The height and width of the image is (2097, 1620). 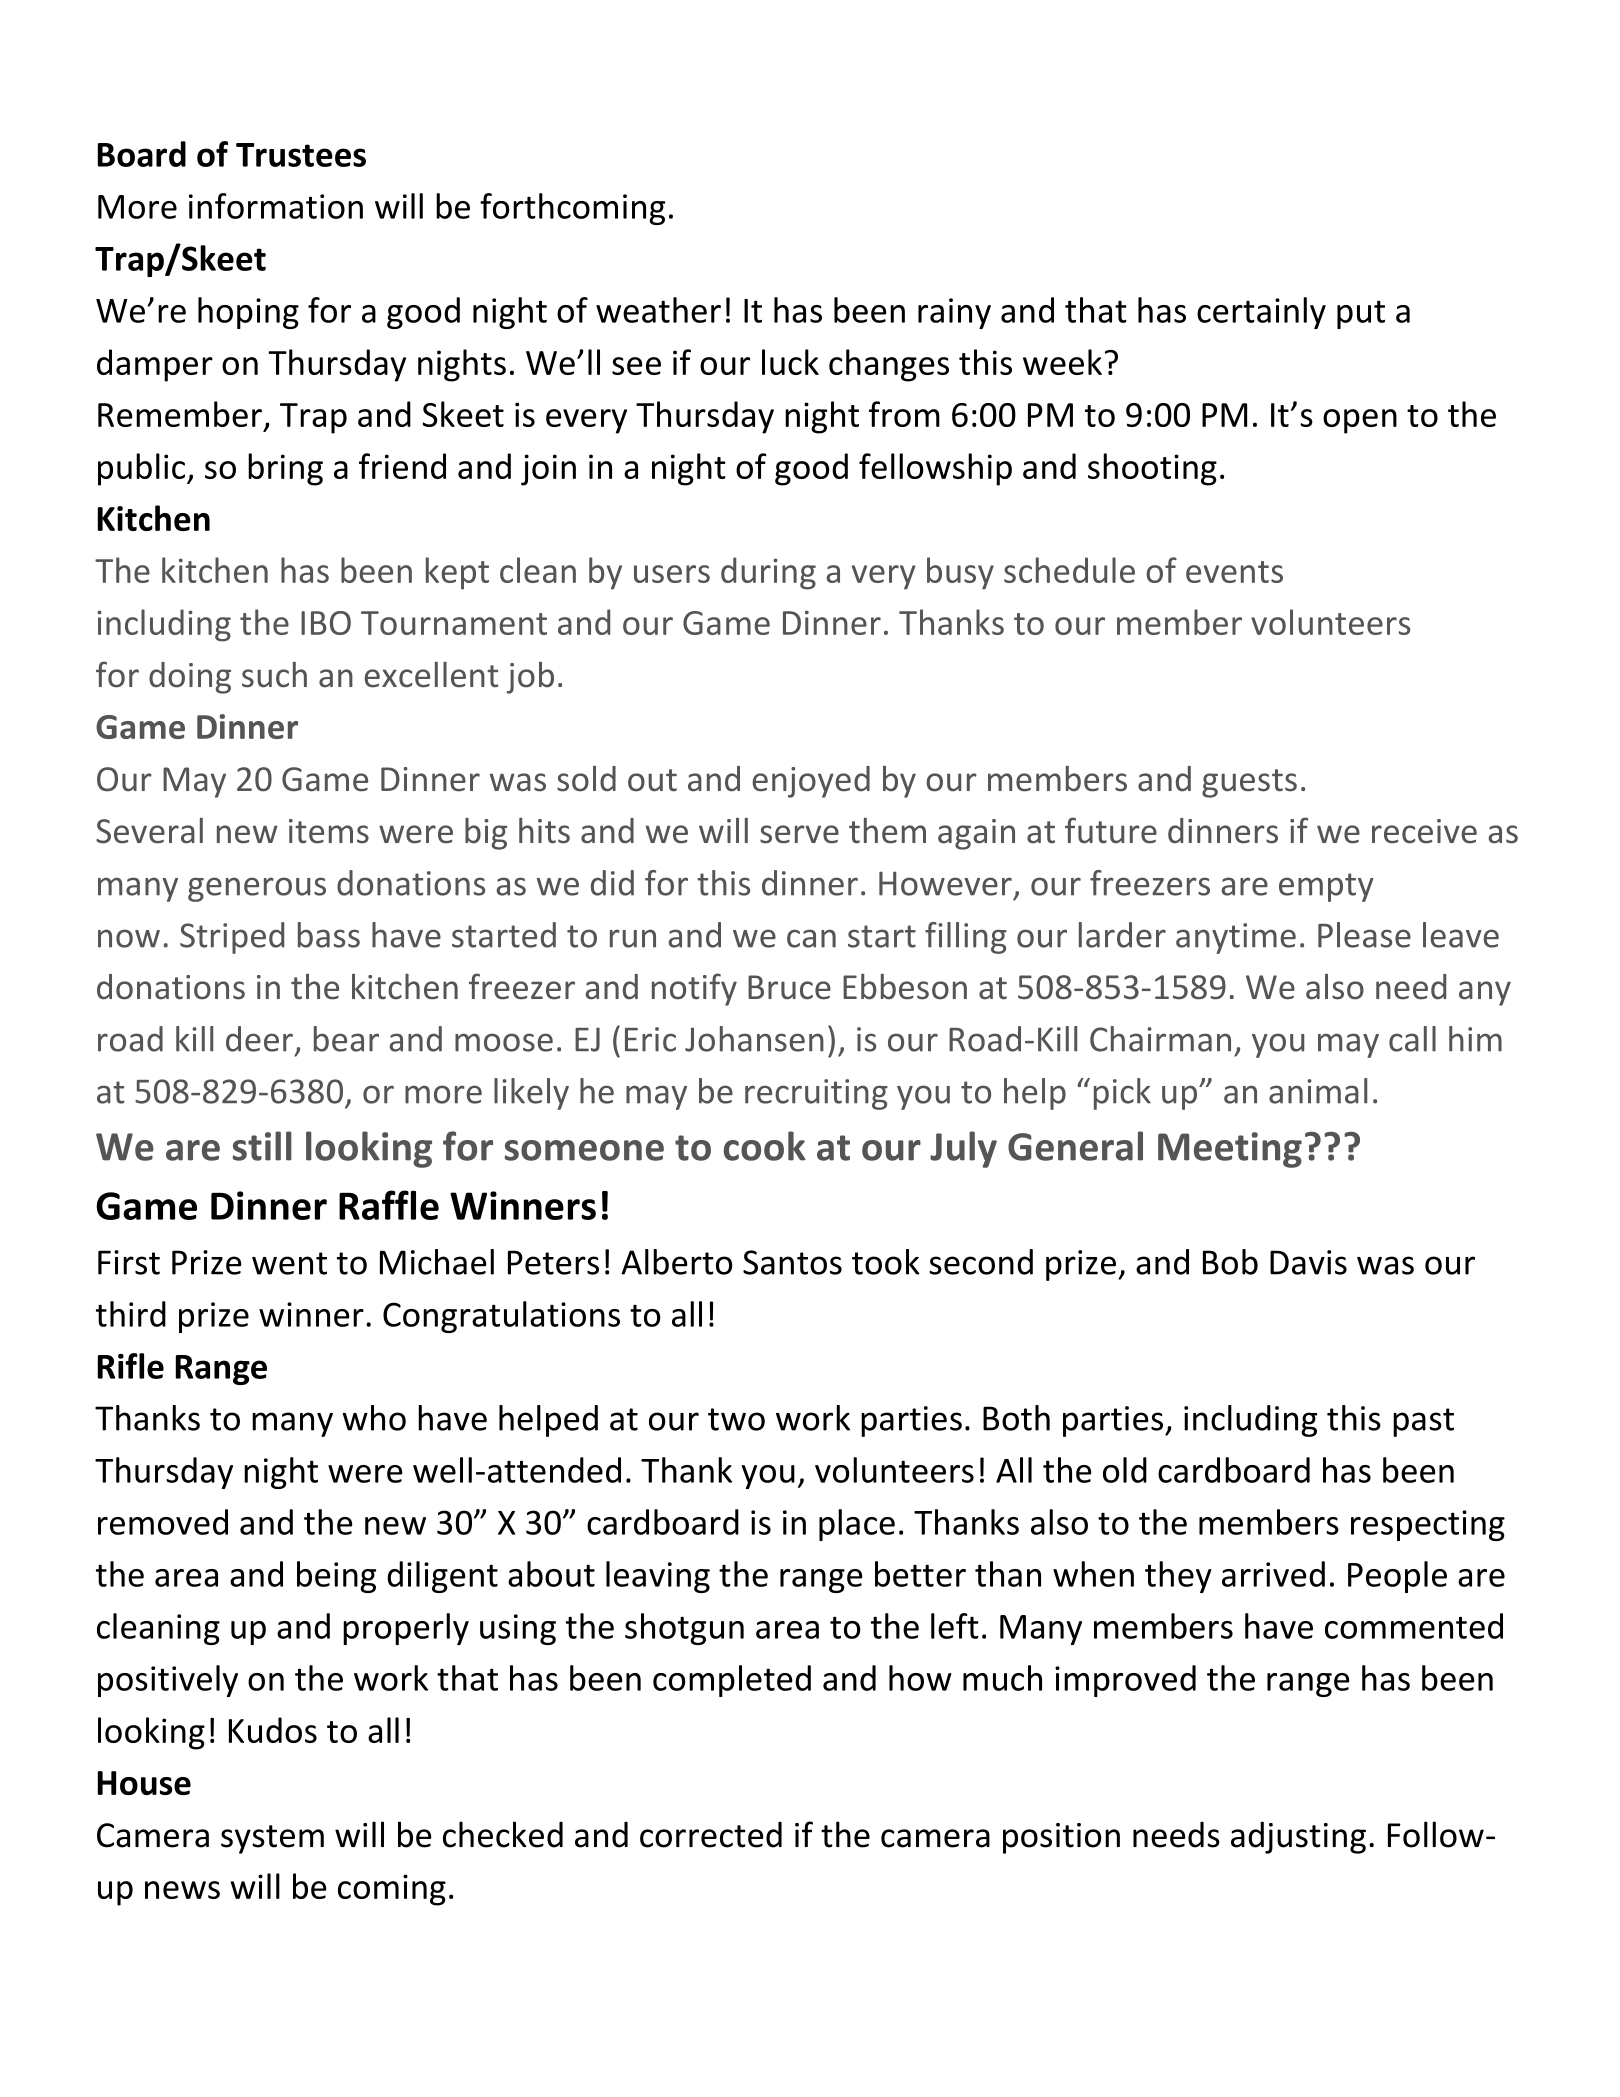 I want to click on information, so click(x=276, y=206).
